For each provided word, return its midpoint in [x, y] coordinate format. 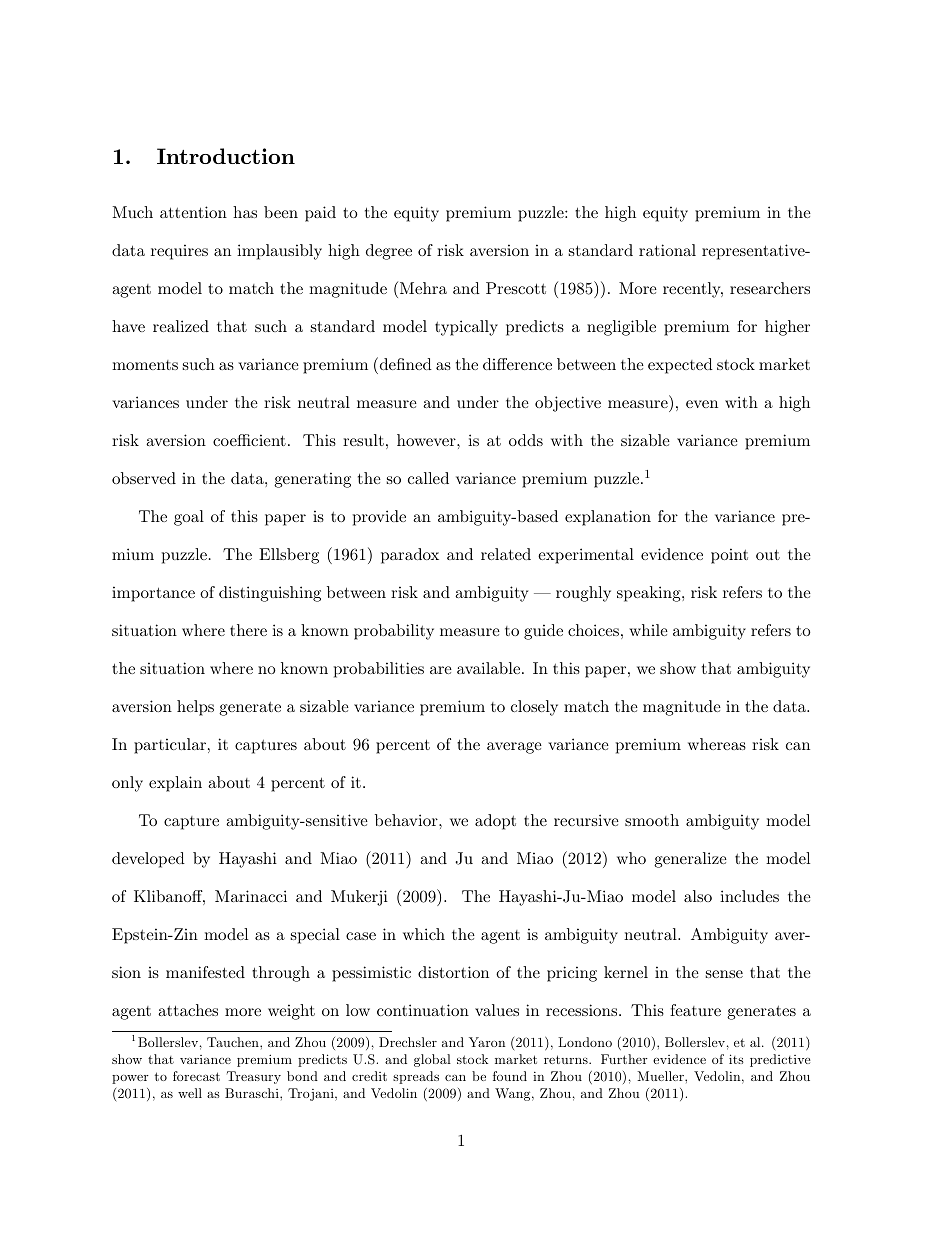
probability [394, 632]
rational [667, 250]
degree [389, 252]
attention [193, 212]
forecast [196, 1076]
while [648, 630]
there [248, 630]
